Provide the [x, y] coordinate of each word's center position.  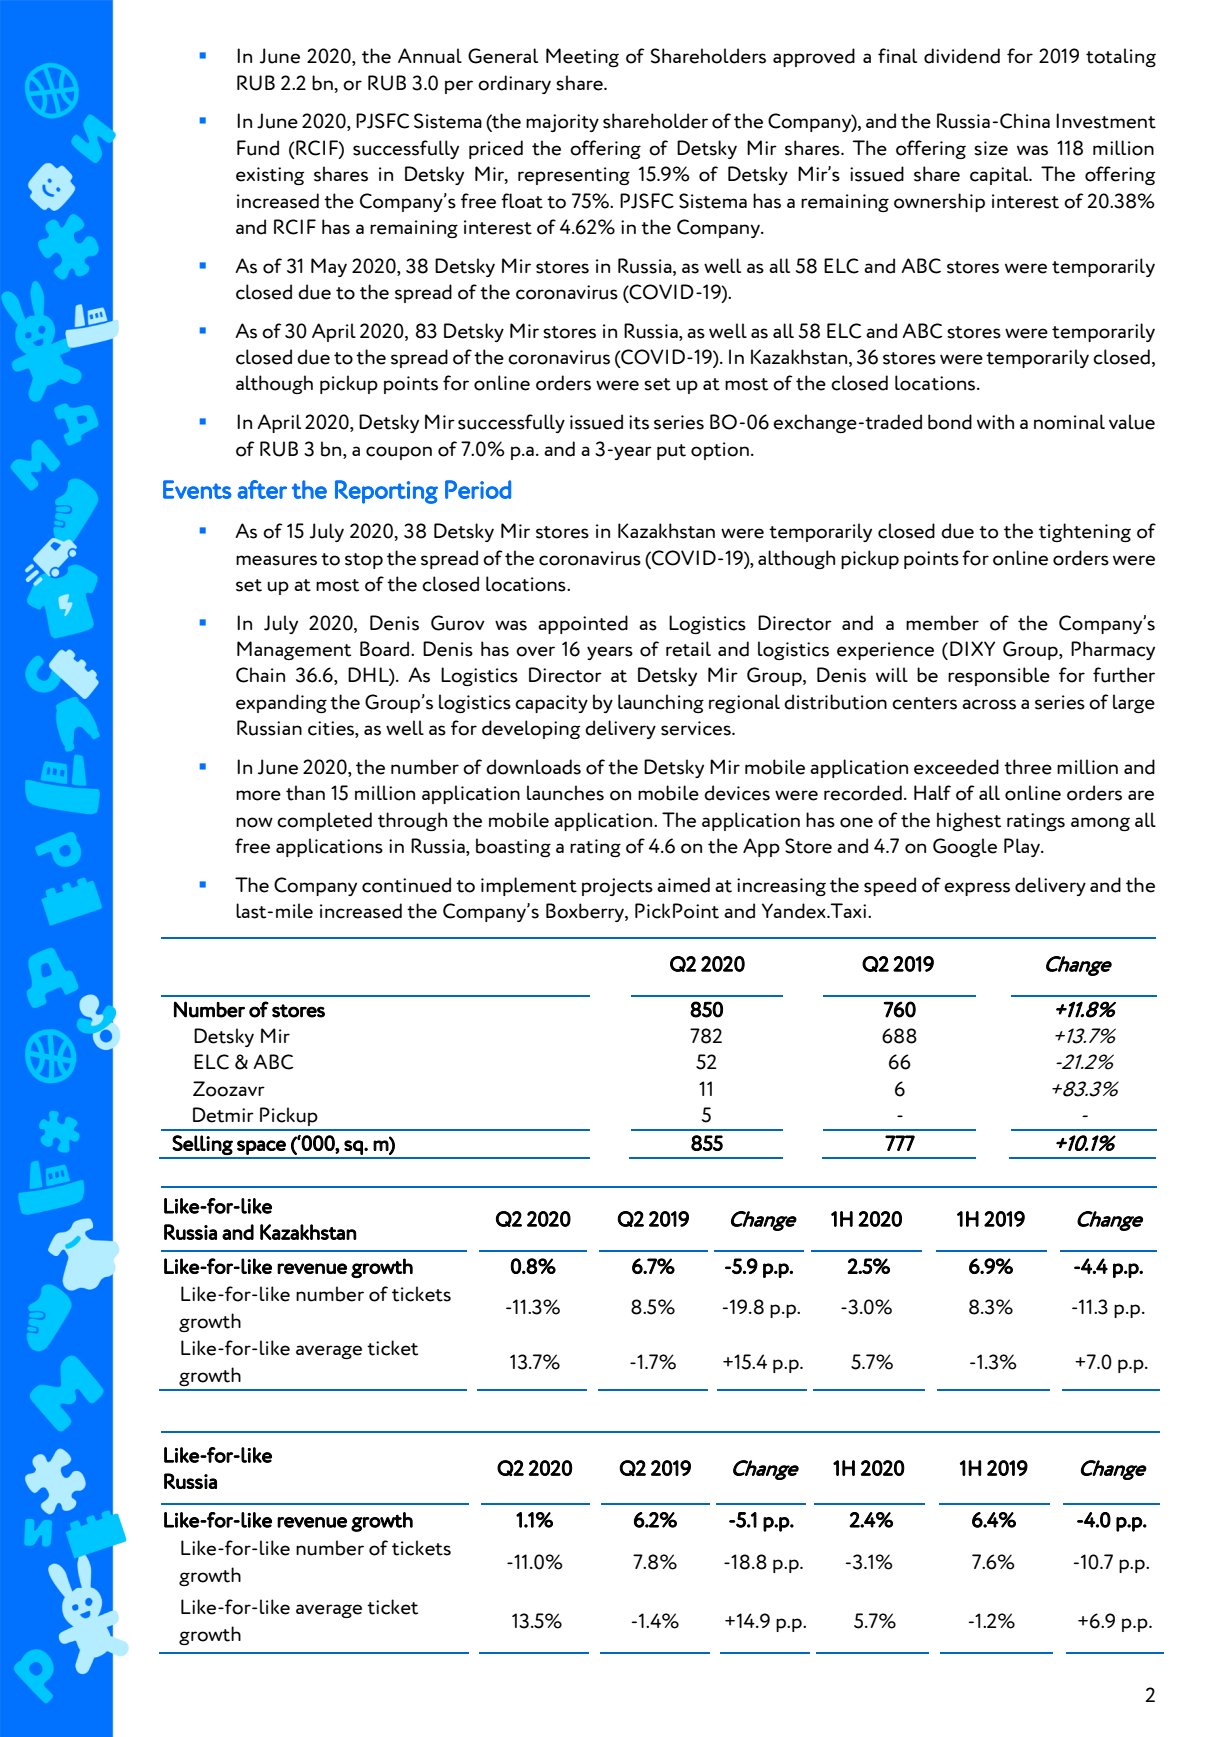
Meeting [582, 57]
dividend [962, 56]
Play [1023, 847]
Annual [430, 56]
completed [324, 821]
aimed [683, 885]
